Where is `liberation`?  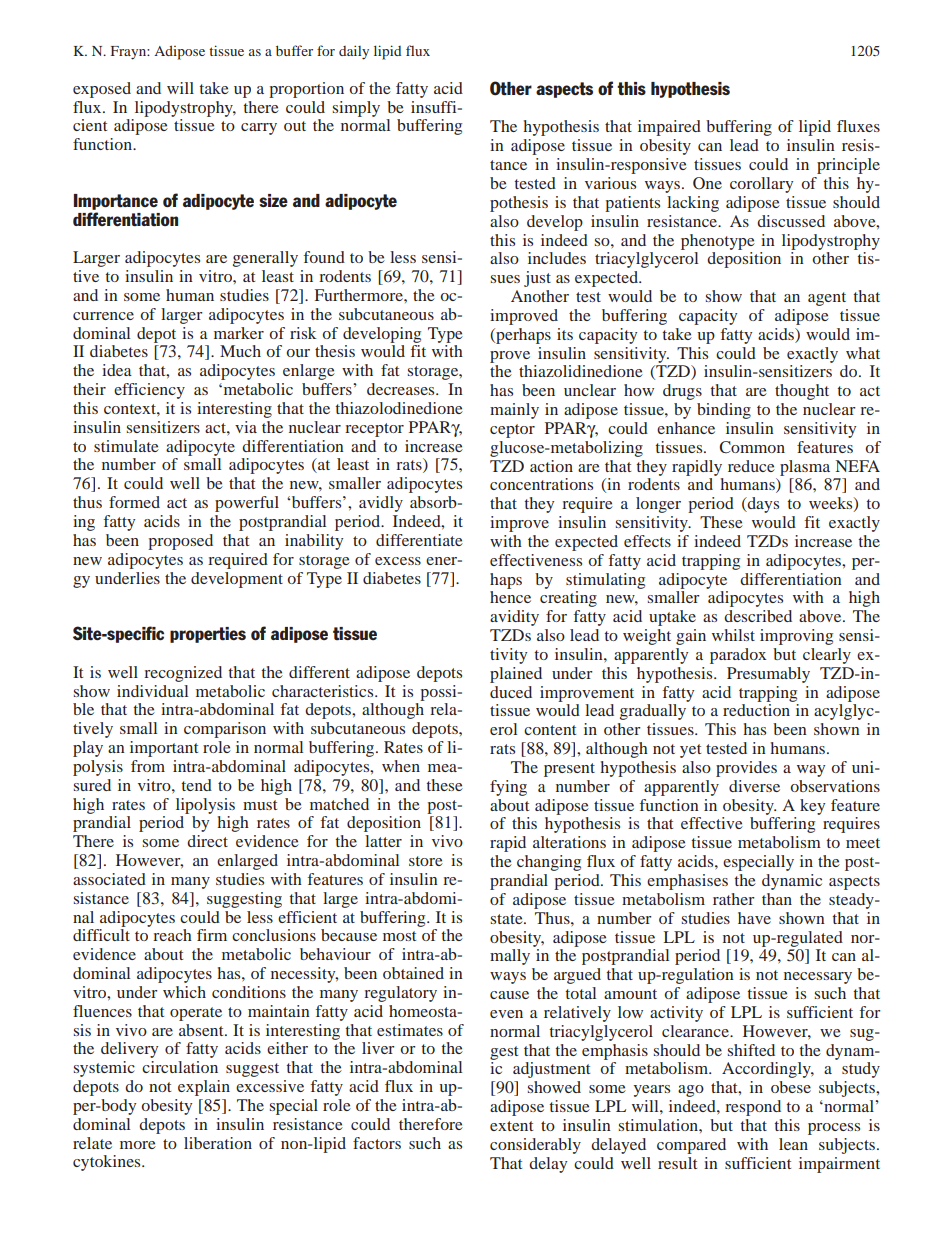 liberation is located at coordinates (218, 1143).
